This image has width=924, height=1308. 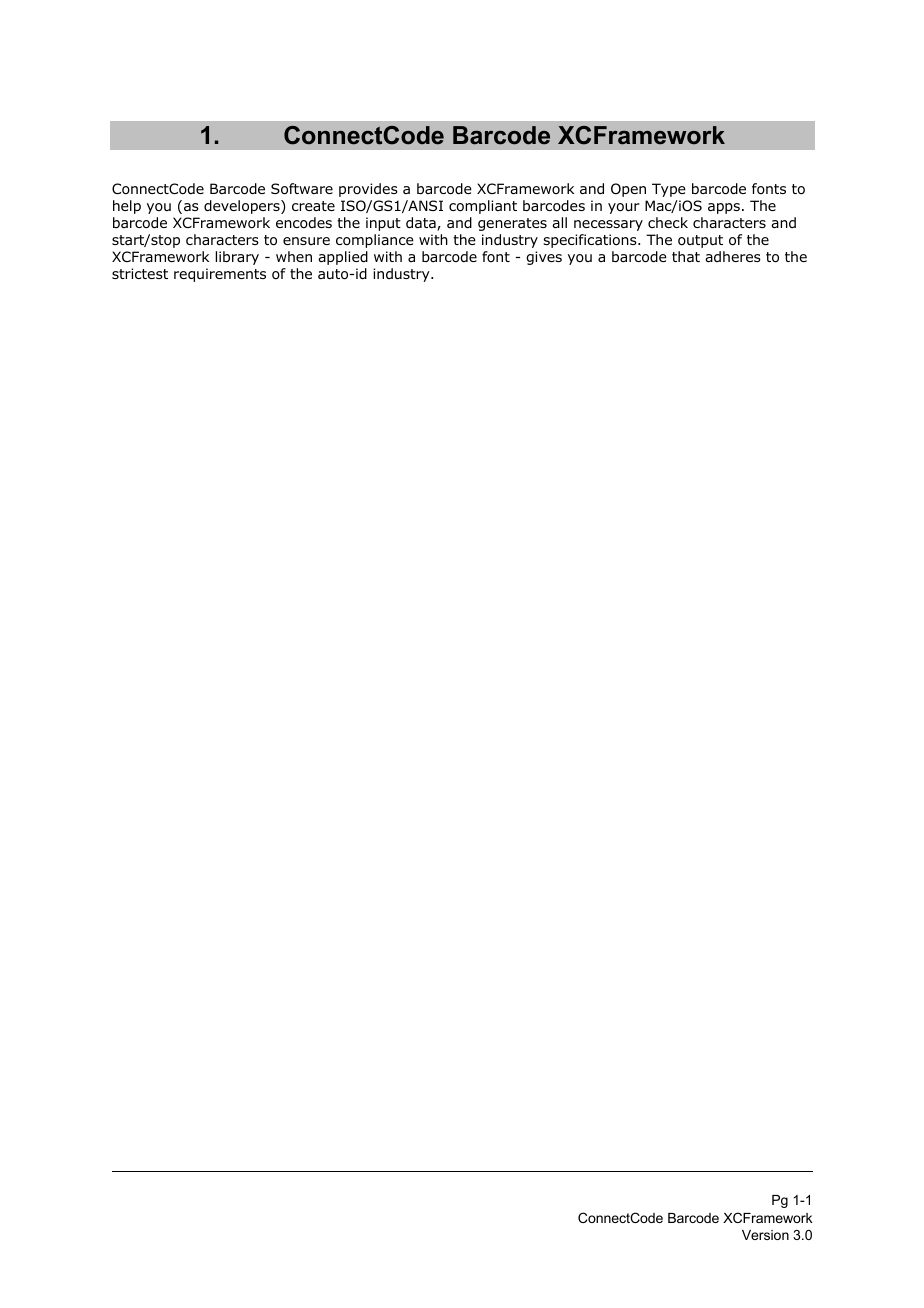 I want to click on Version, so click(x=765, y=1235).
